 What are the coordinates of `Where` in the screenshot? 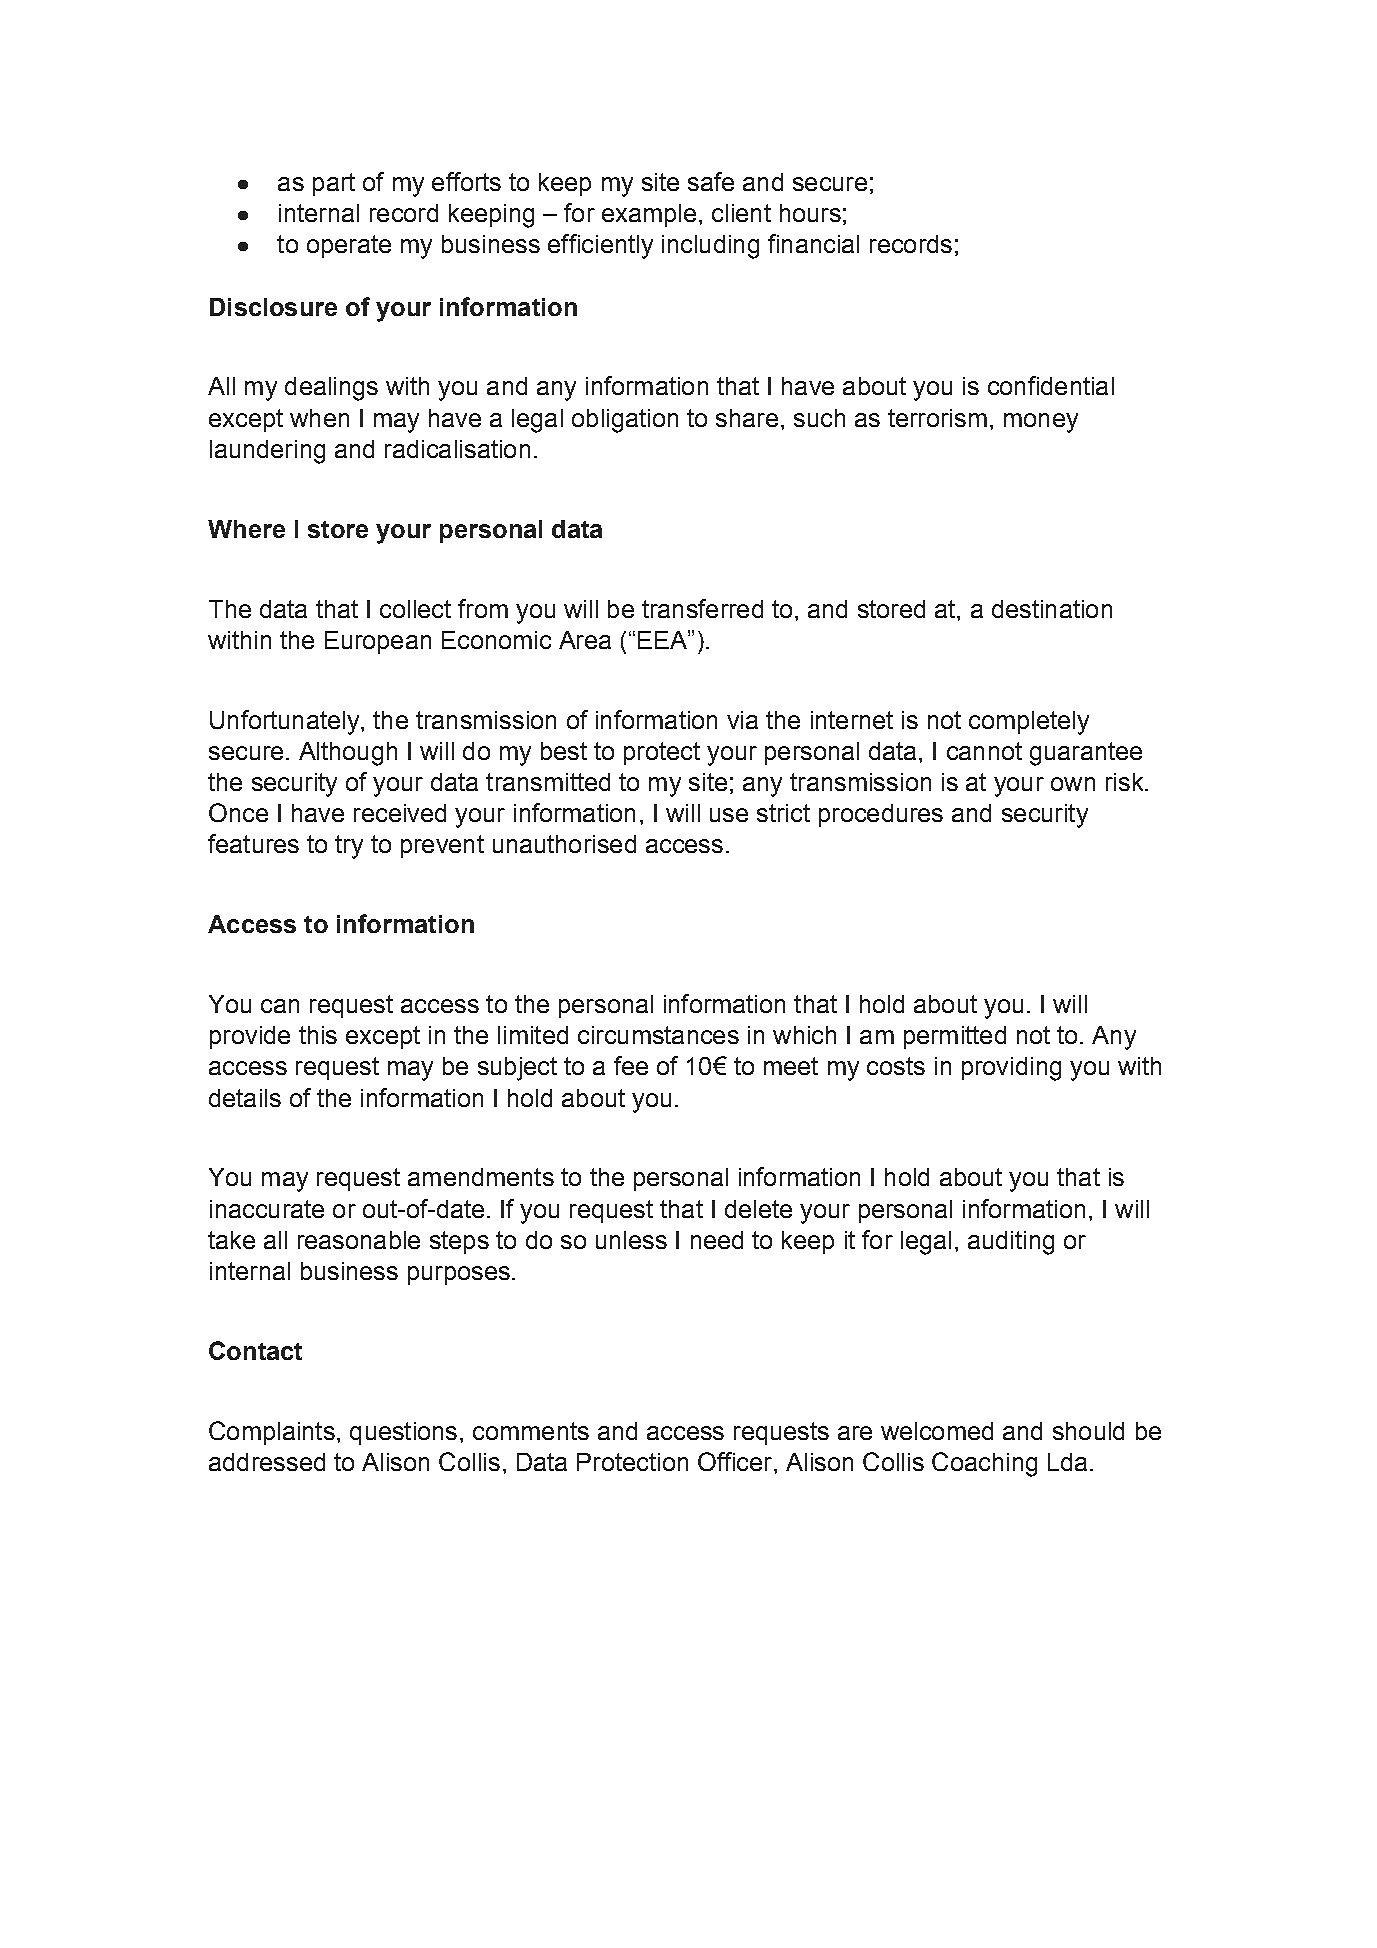 It's located at (246, 529).
